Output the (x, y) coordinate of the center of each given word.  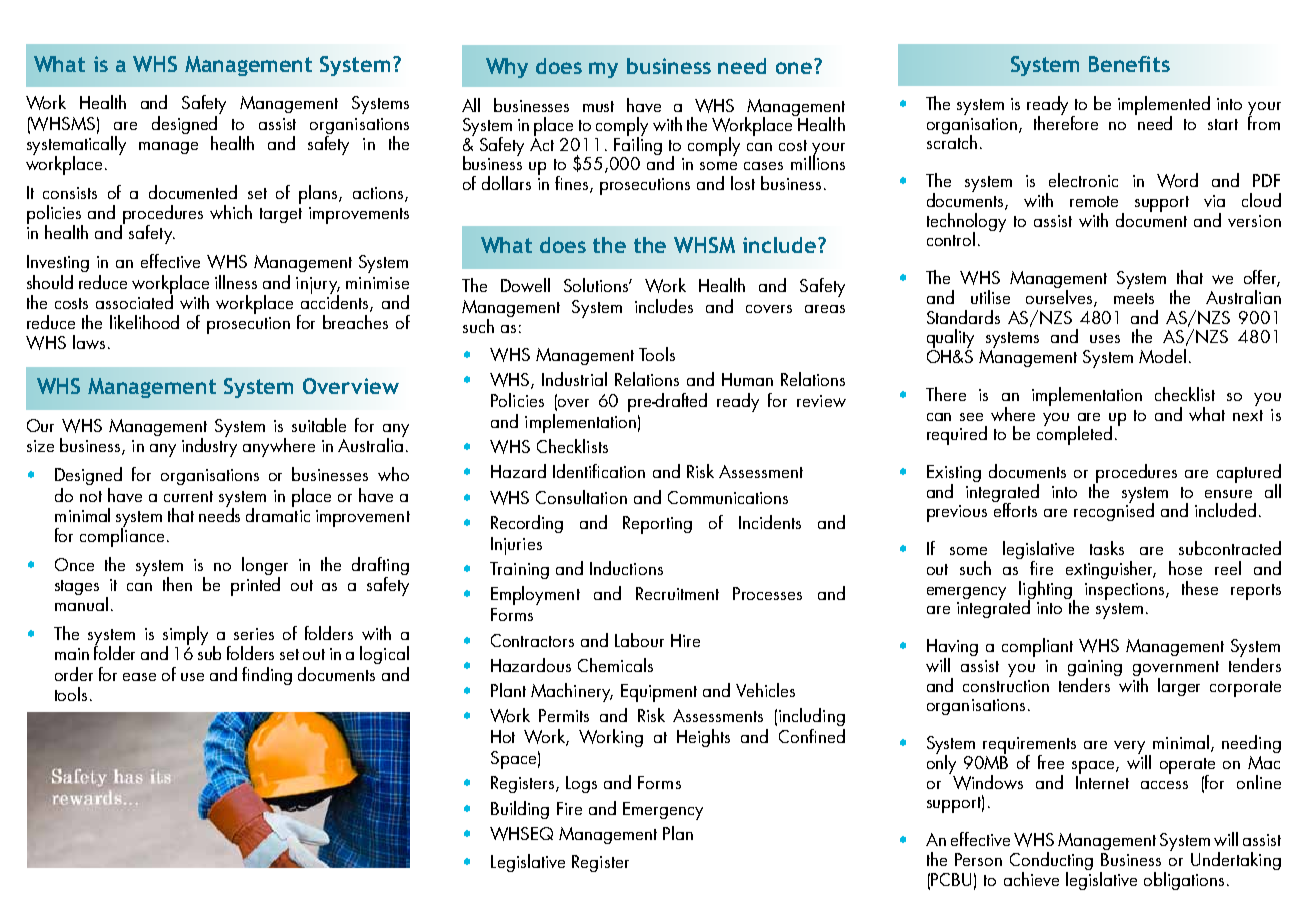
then (177, 584)
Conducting (1051, 862)
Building (520, 810)
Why (507, 68)
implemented (1164, 106)
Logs (581, 784)
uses (1105, 339)
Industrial (574, 379)
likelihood (144, 322)
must (598, 106)
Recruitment (677, 593)
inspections (1126, 591)
